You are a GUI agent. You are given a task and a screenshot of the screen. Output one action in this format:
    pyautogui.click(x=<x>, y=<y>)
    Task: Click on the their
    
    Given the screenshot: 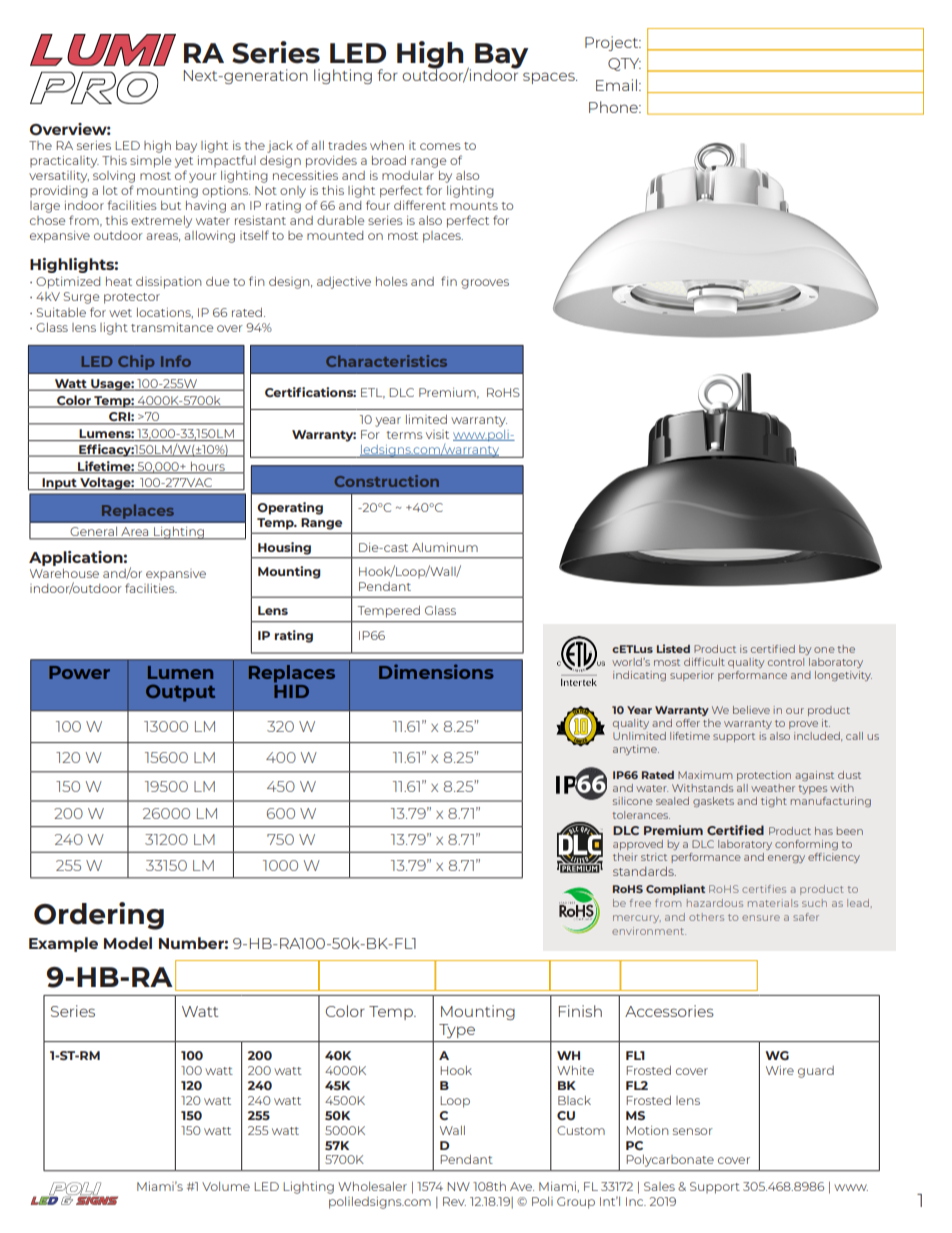 What is the action you would take?
    pyautogui.click(x=625, y=857)
